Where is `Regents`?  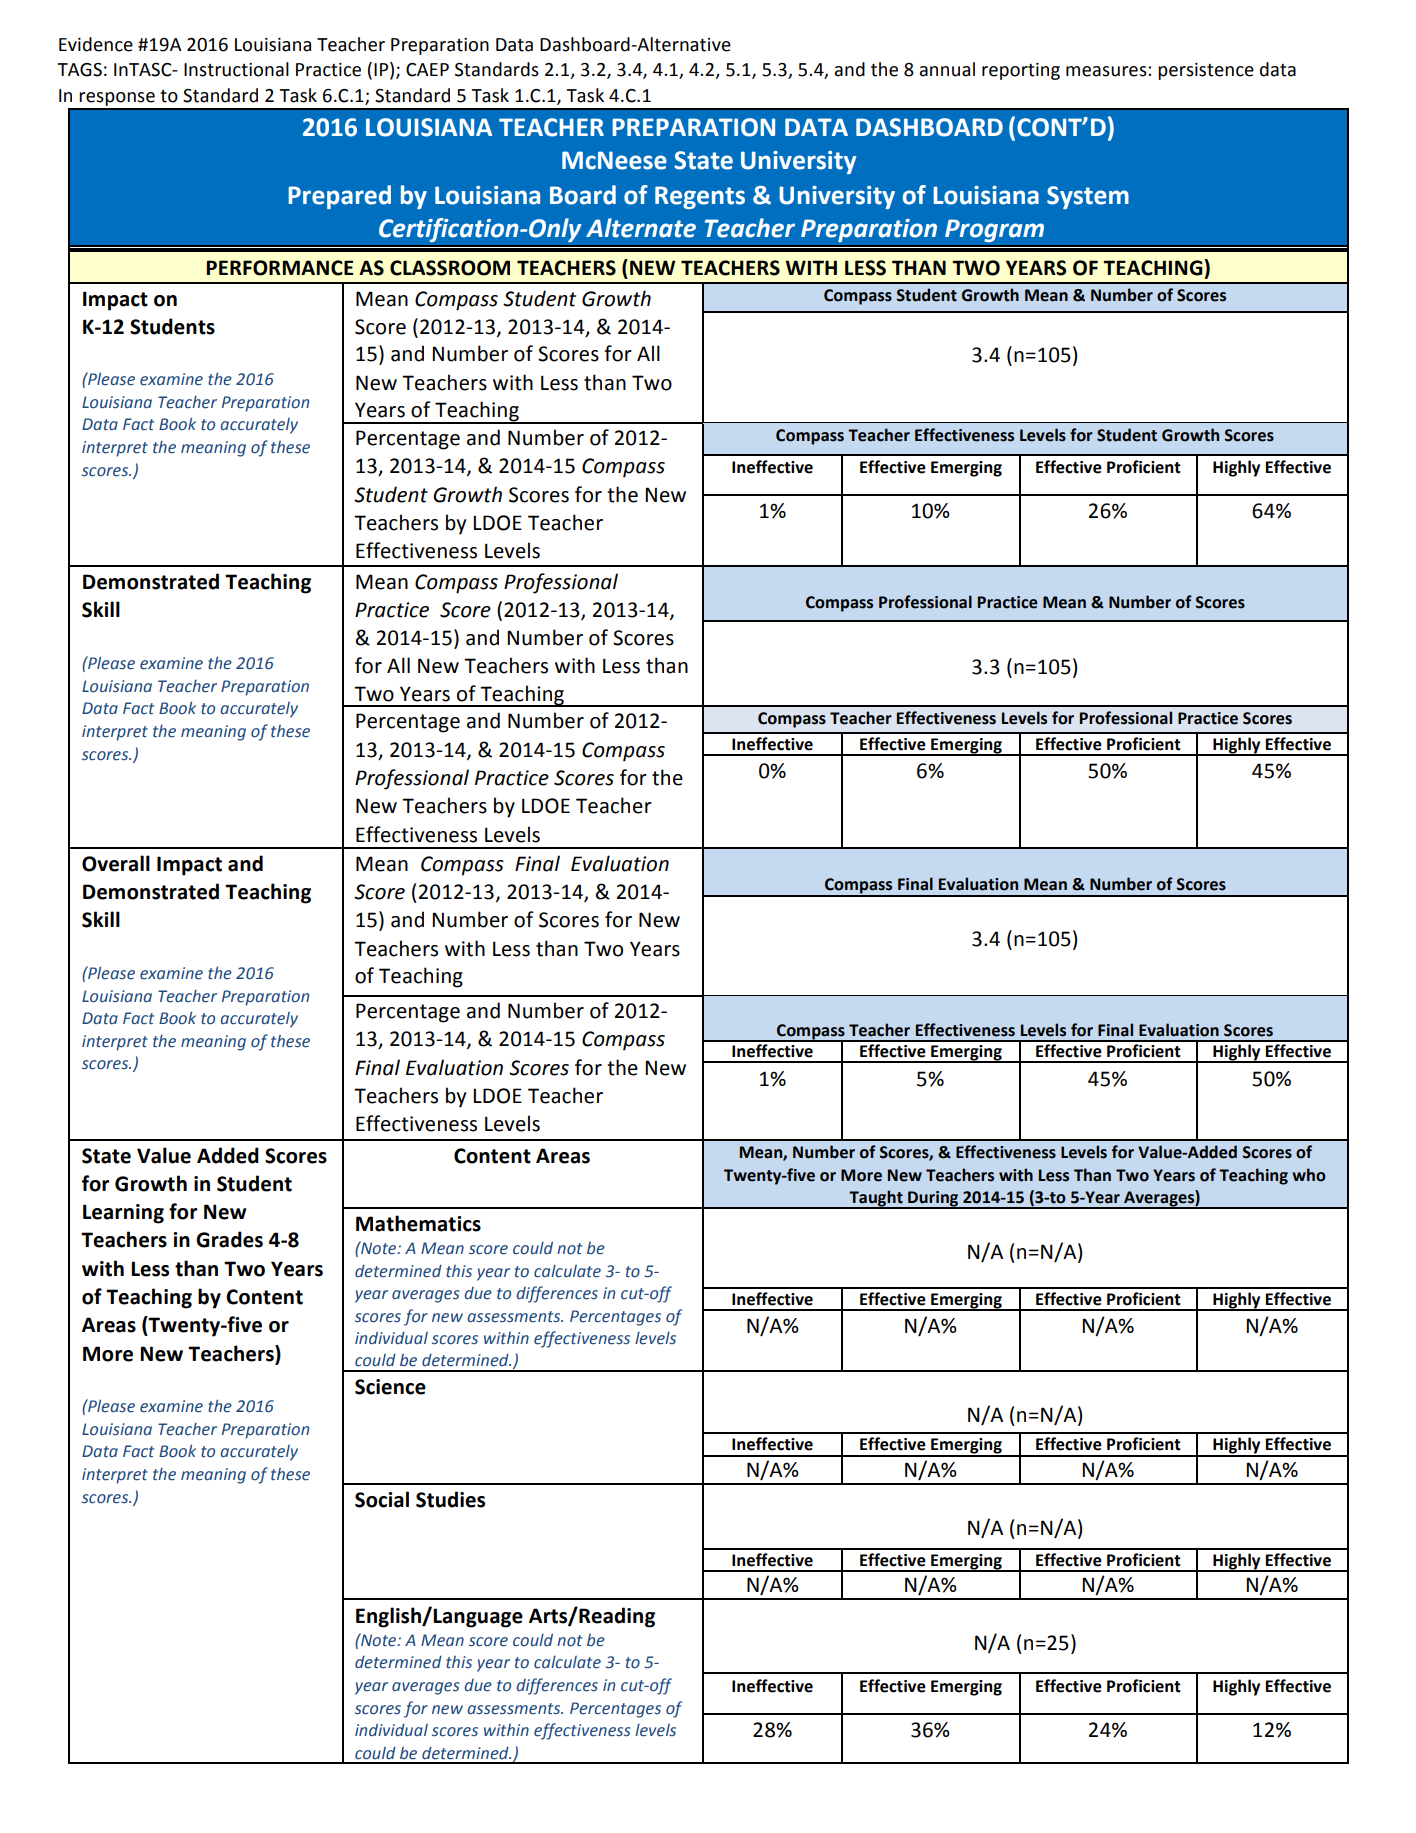
Regents is located at coordinates (700, 197).
